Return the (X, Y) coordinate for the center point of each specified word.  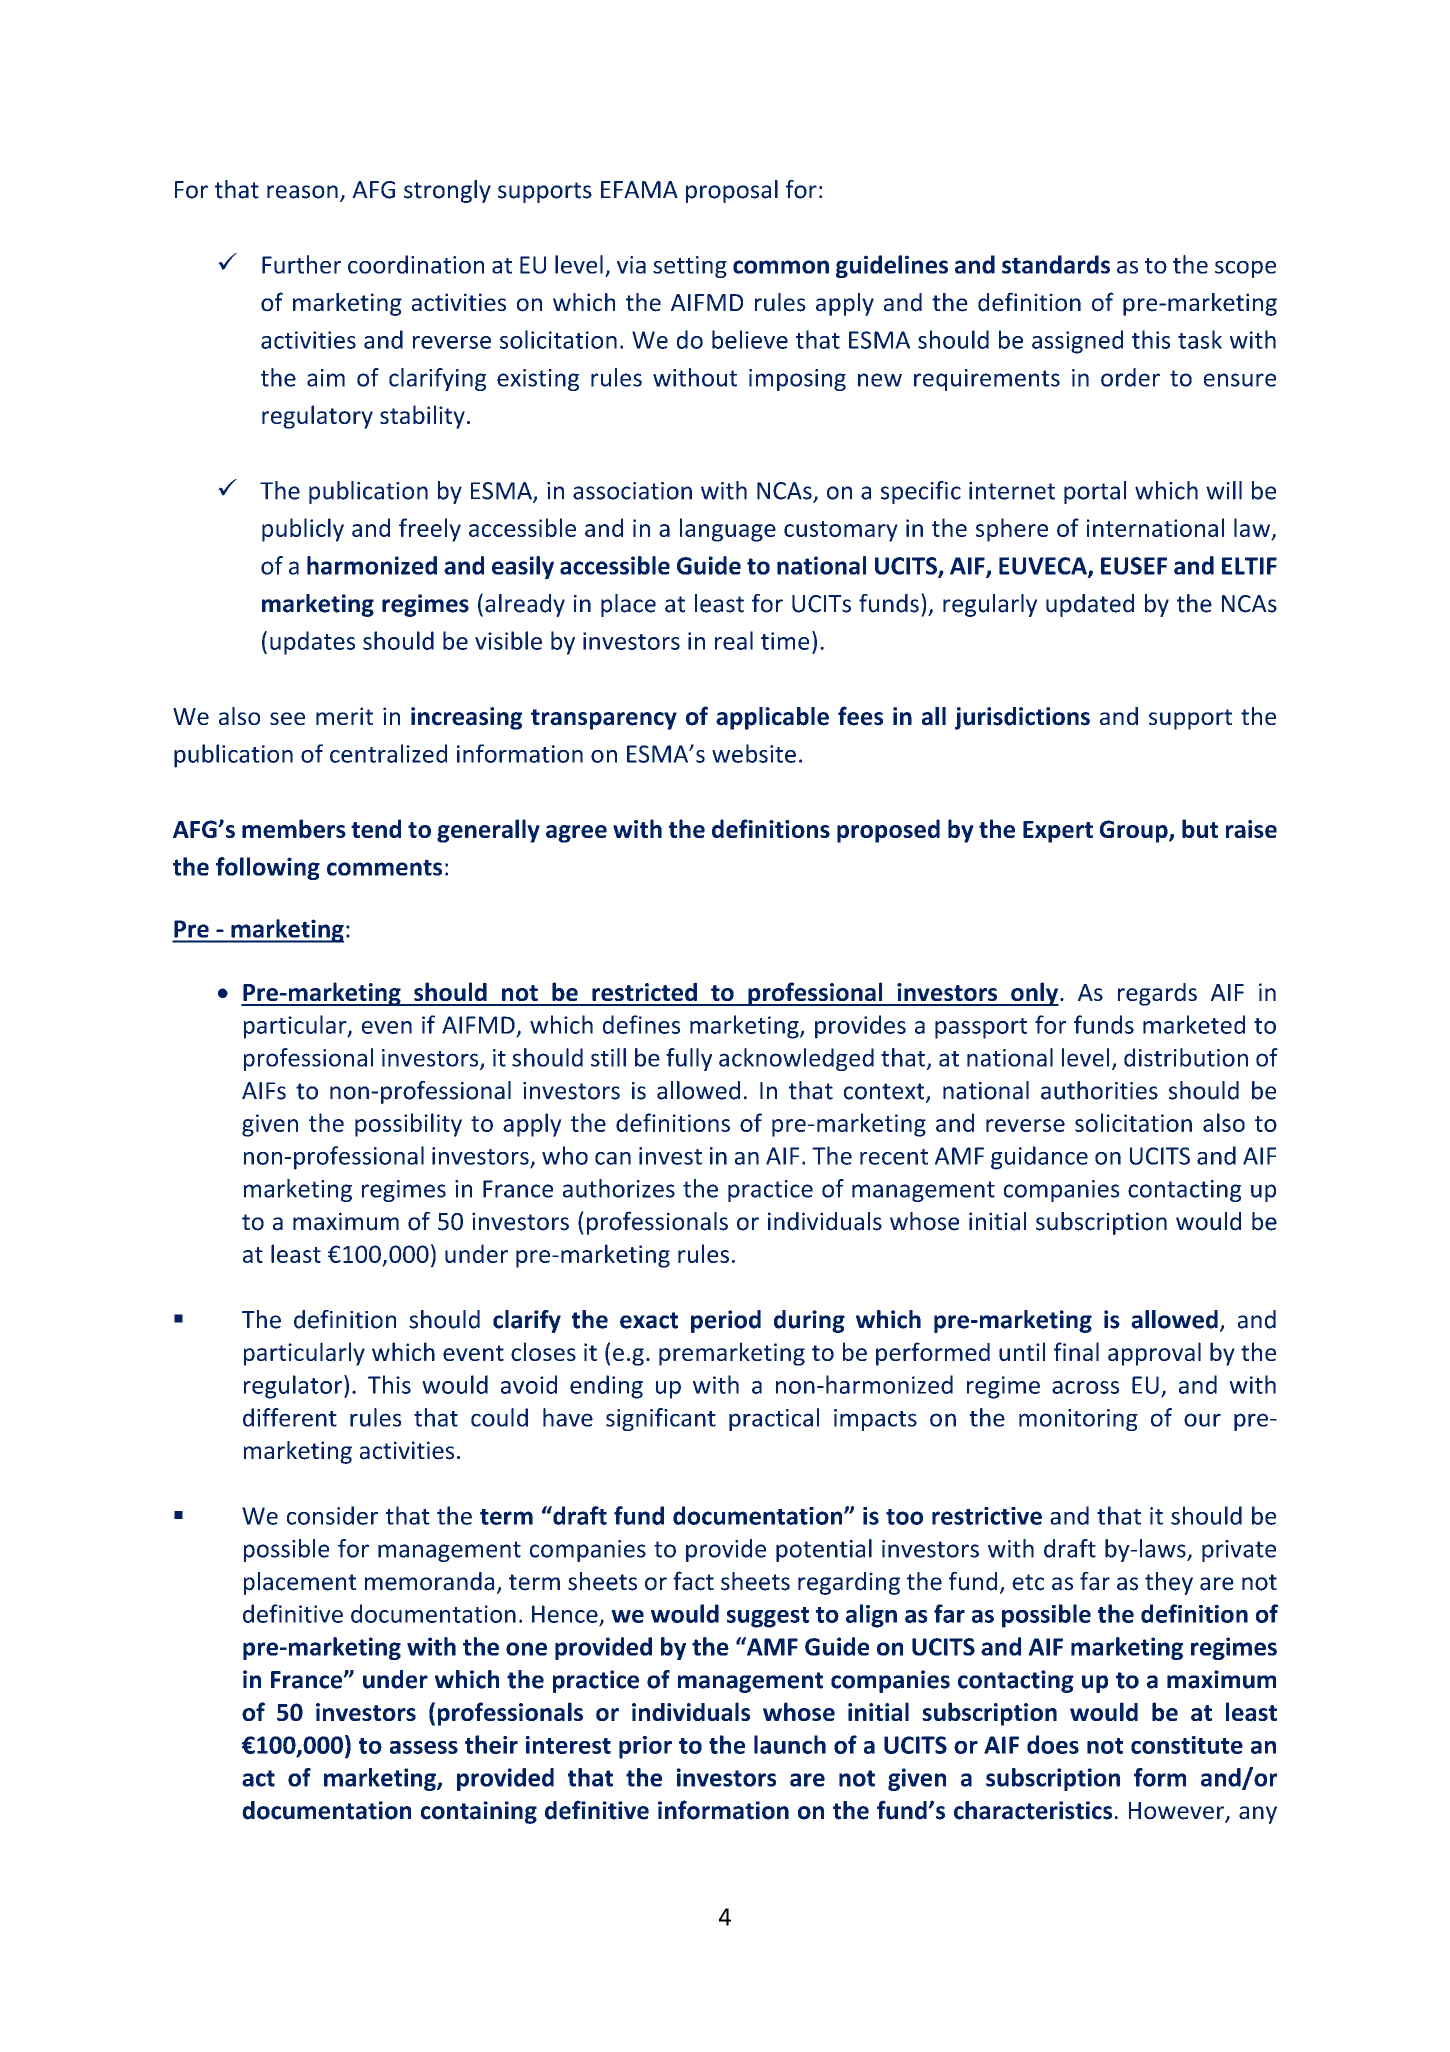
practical (774, 1419)
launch (790, 1744)
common (781, 267)
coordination (416, 264)
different (290, 1417)
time (785, 641)
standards (1056, 264)
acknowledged (796, 1059)
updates (312, 643)
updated (1090, 605)
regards (1157, 994)
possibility (408, 1125)
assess (424, 1747)
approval (1154, 1354)
